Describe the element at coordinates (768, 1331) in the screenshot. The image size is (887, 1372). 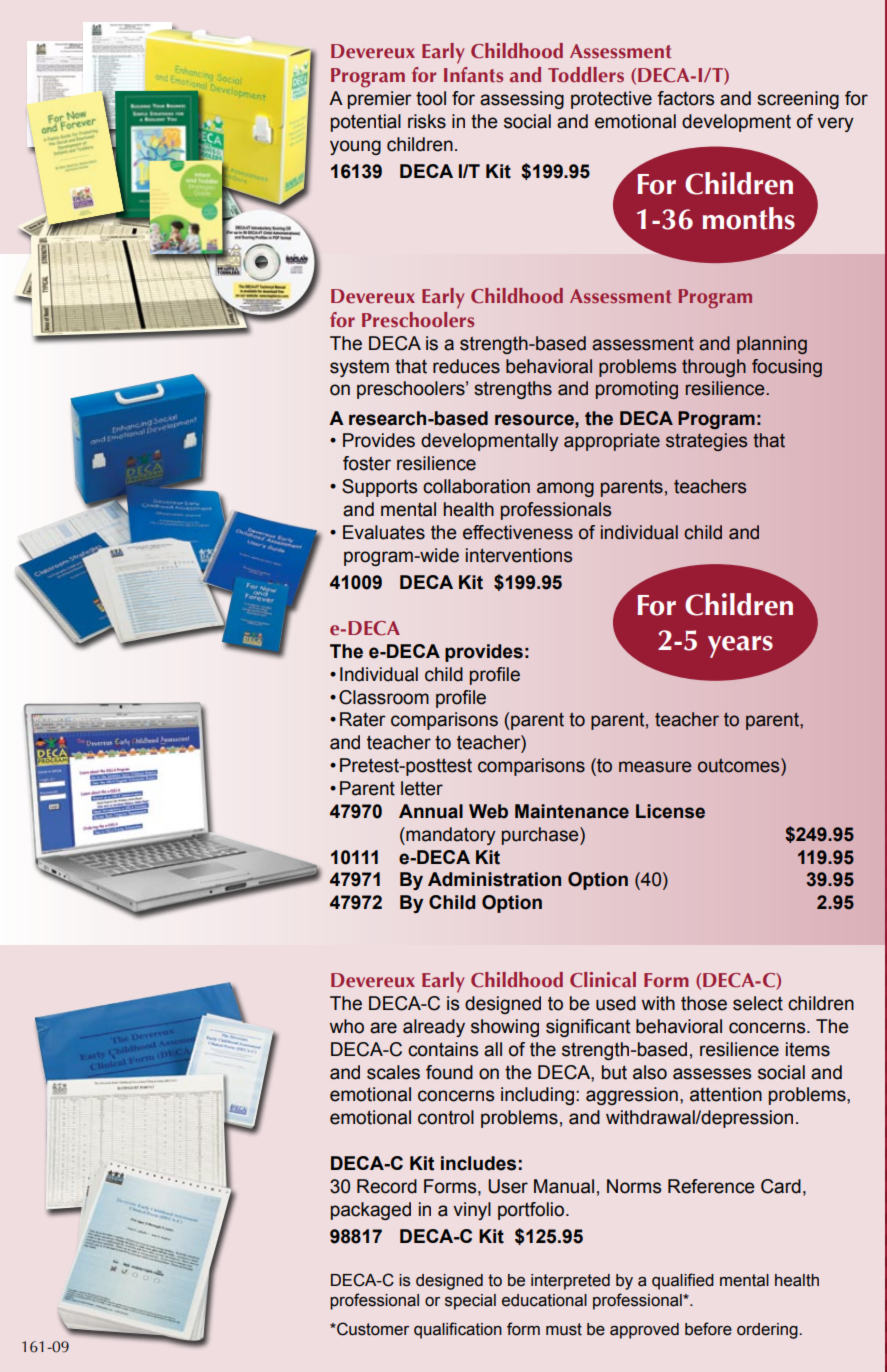
I see `ordering` at that location.
